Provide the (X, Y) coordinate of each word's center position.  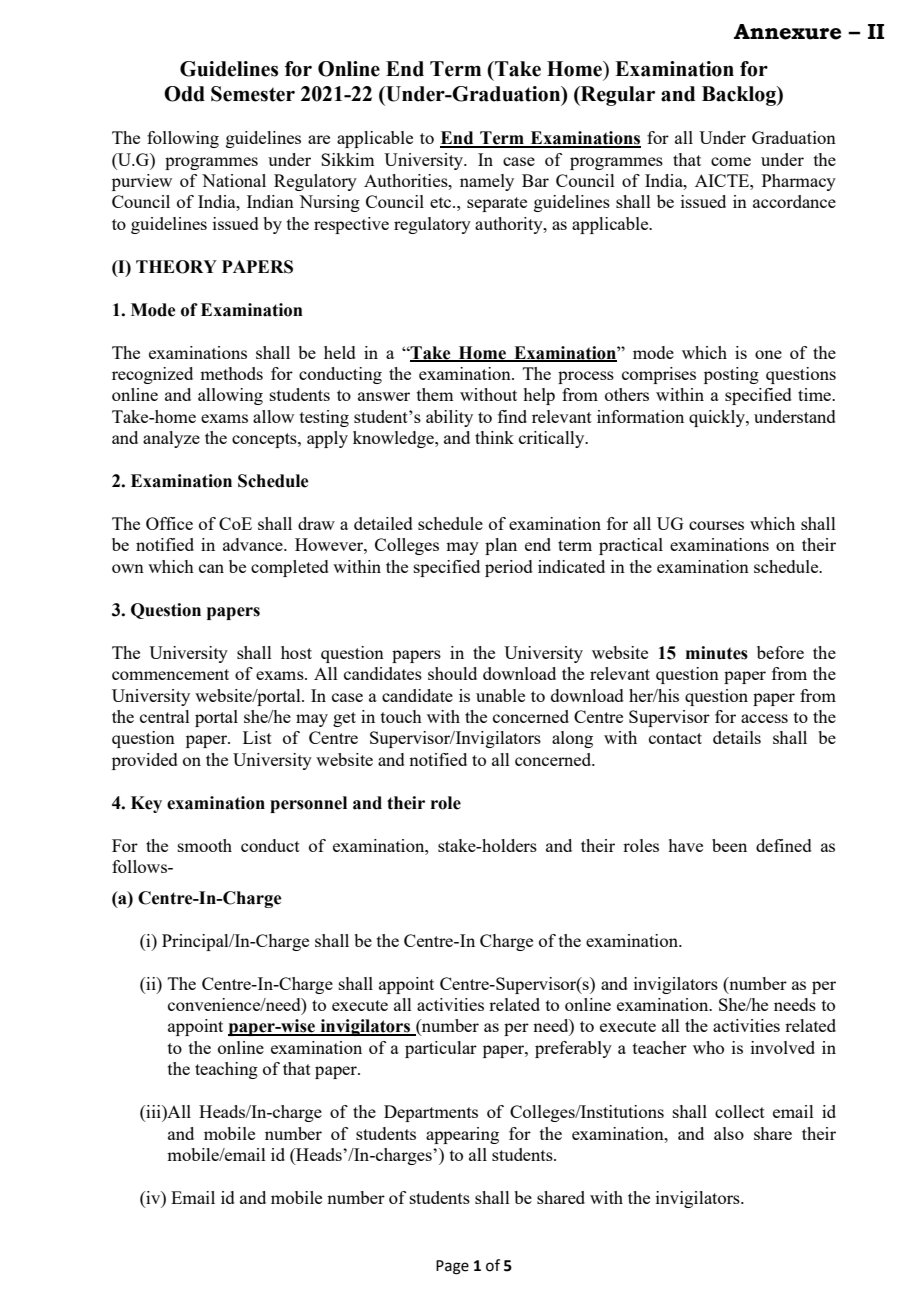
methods (231, 373)
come (731, 161)
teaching (226, 1070)
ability (449, 418)
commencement (170, 674)
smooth (205, 845)
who (708, 1047)
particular (441, 1049)
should (452, 673)
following (183, 139)
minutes (717, 653)
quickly (718, 418)
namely (487, 182)
